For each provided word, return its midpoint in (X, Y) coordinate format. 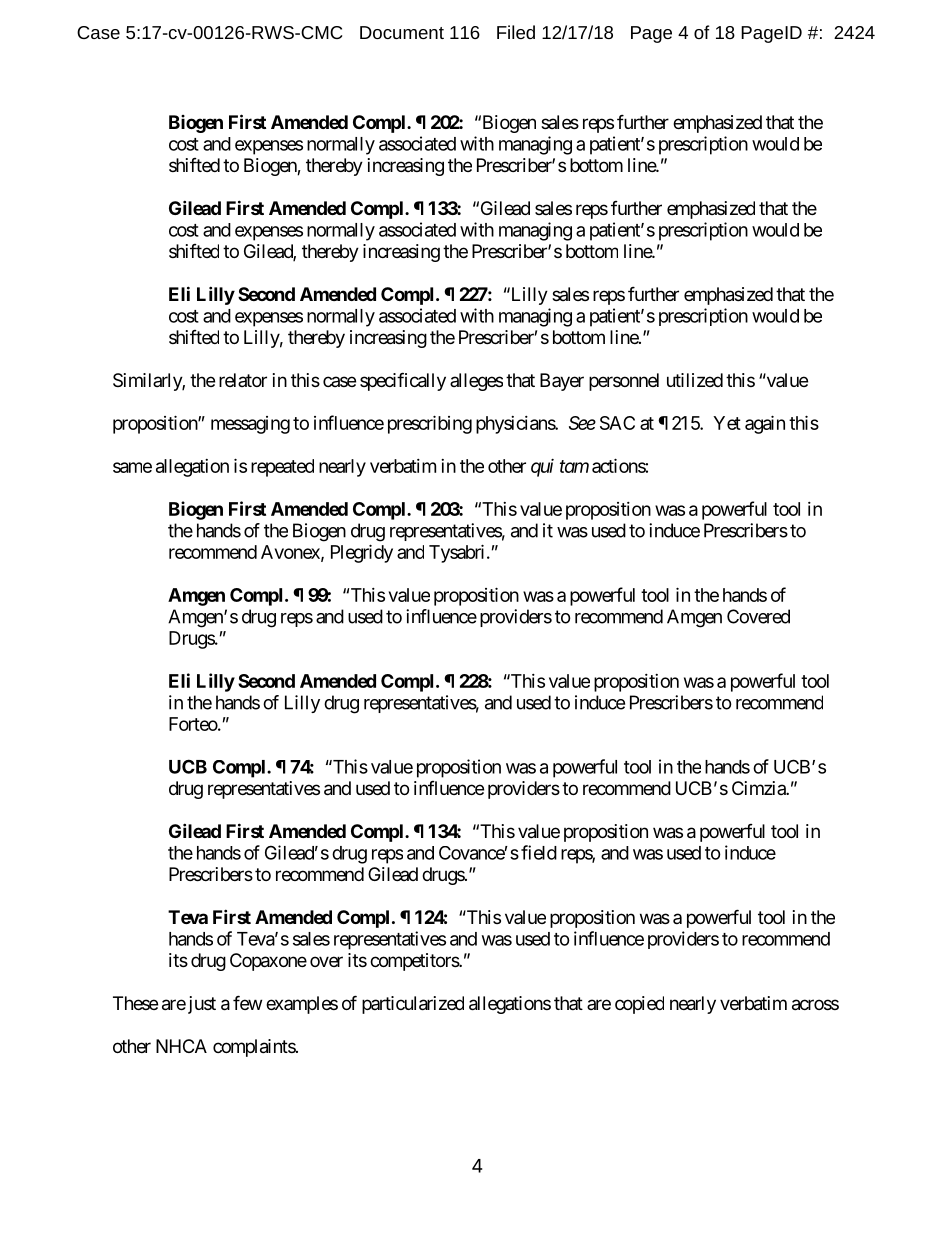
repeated (282, 468)
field (539, 852)
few (247, 1002)
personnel (624, 382)
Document (402, 32)
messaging (250, 425)
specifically (403, 381)
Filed (516, 32)
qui (542, 468)
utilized (695, 380)
